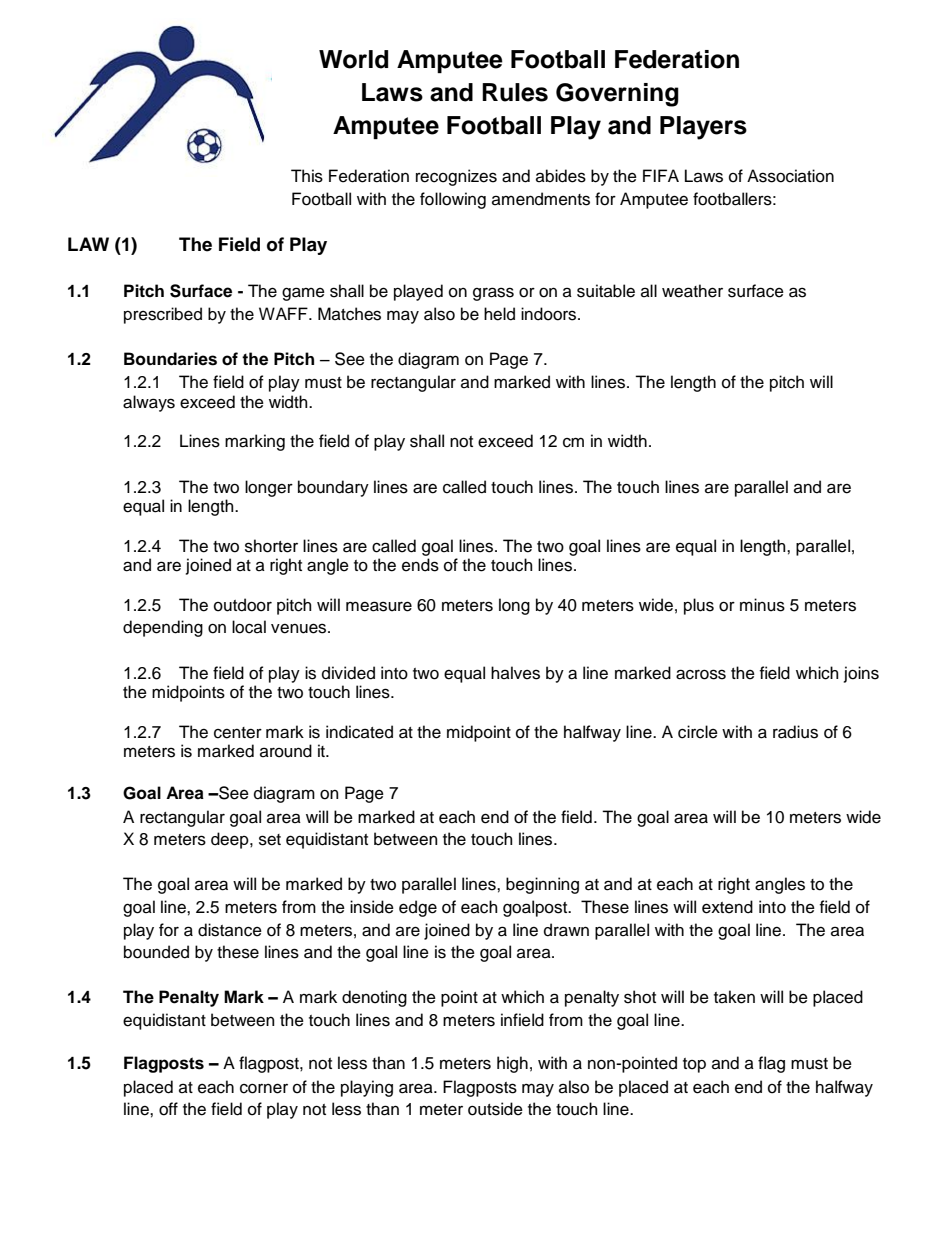  Describe the element at coordinates (727, 907) in the image. I see `extend` at that location.
